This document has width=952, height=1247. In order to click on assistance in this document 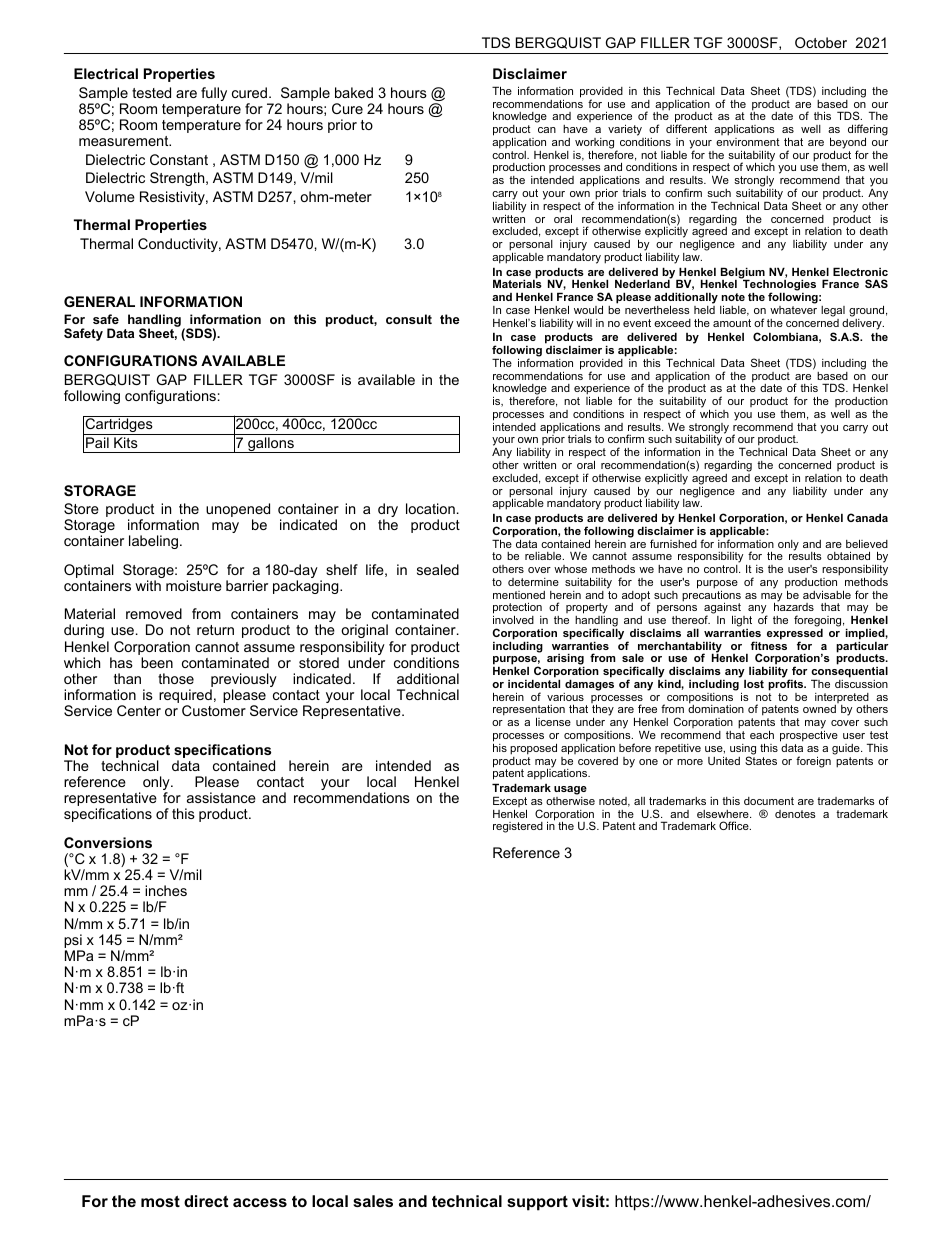, I will do `click(221, 797)`.
